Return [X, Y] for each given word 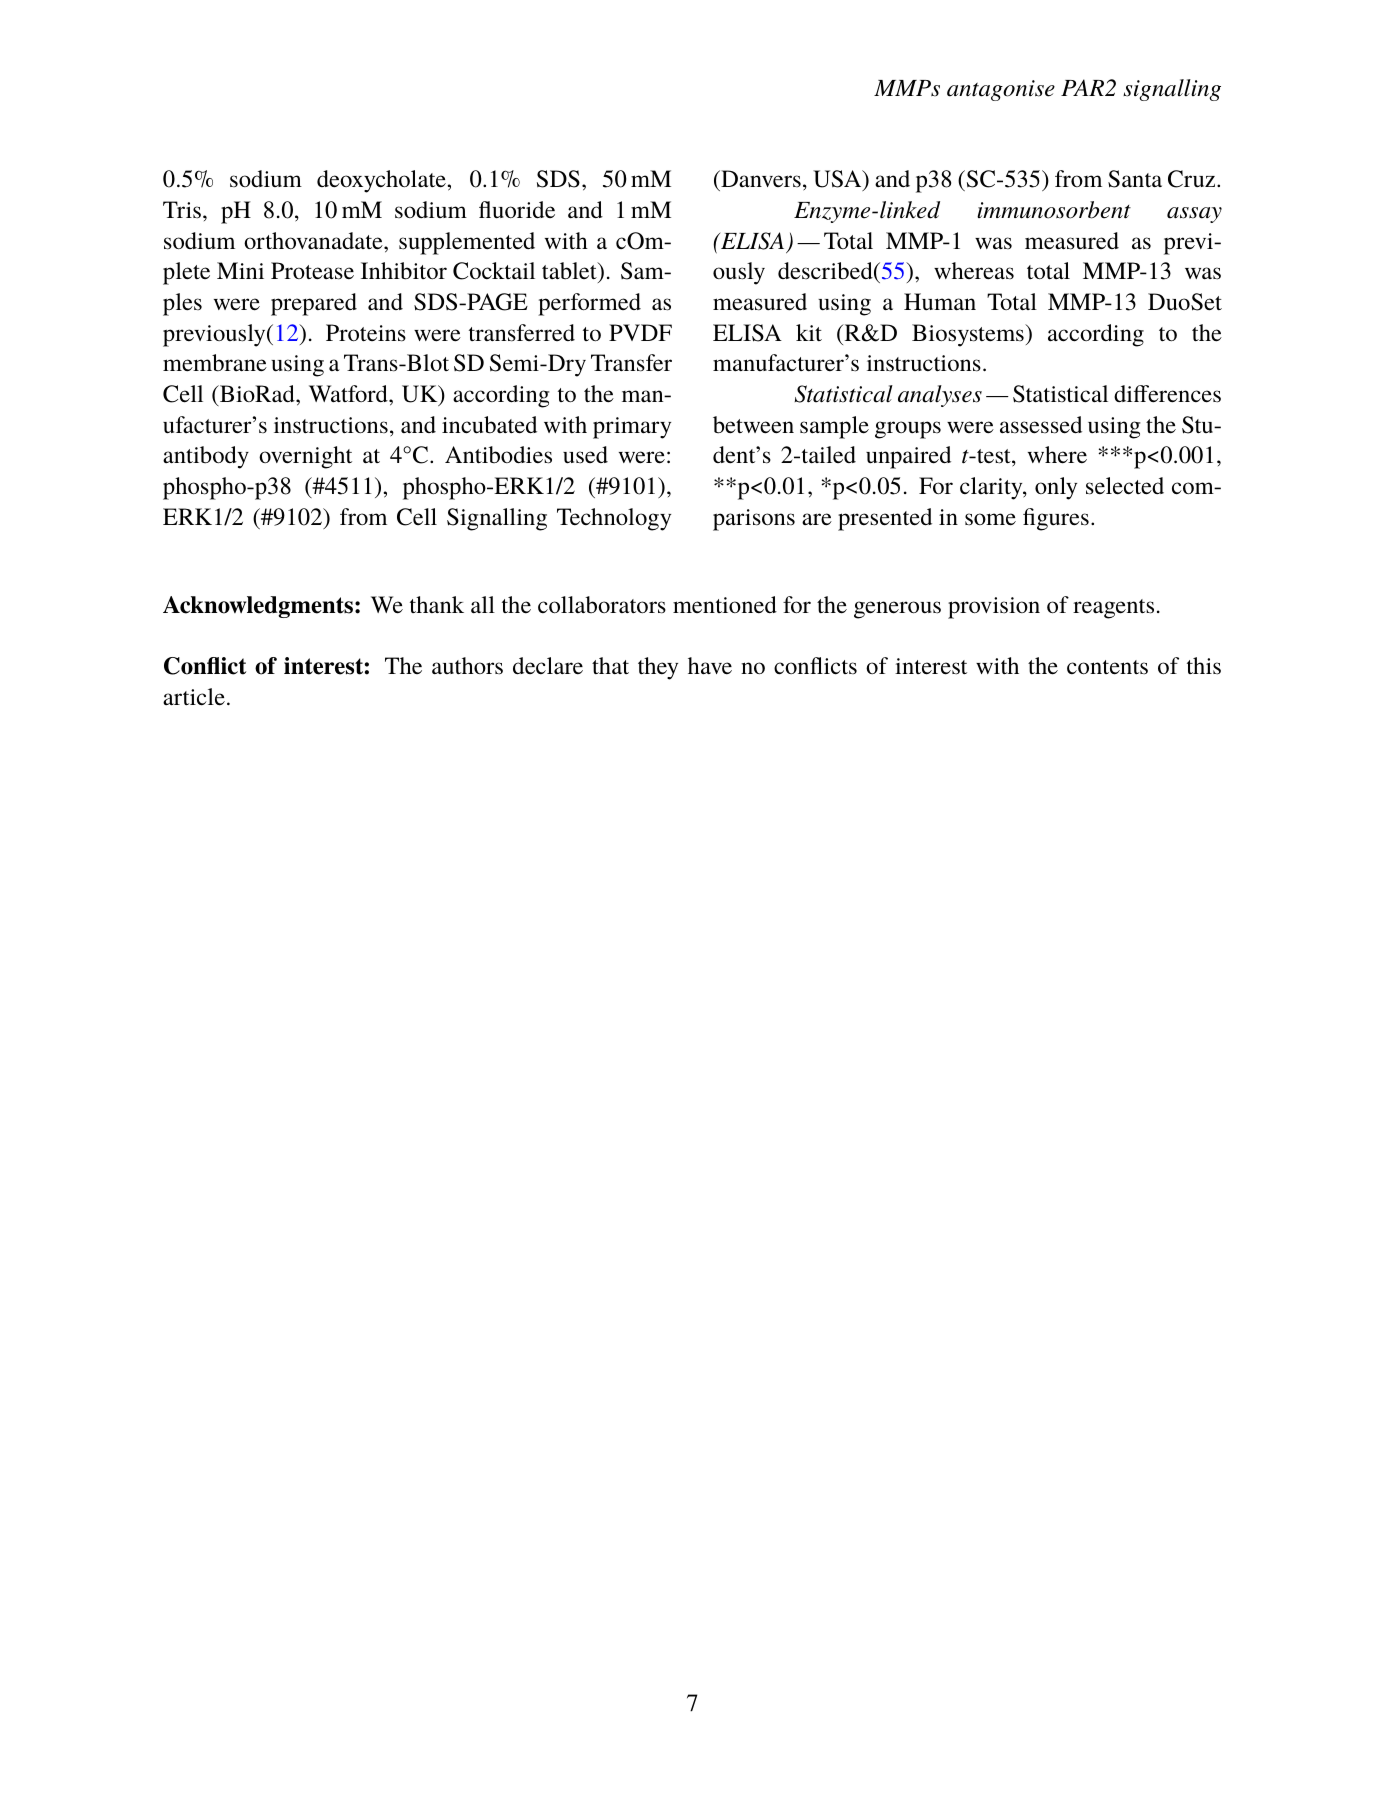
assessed [1041, 425]
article [194, 697]
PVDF [640, 332]
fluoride [517, 210]
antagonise [1001, 90]
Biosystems [969, 335]
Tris [182, 210]
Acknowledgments [258, 607]
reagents [1113, 609]
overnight [305, 457]
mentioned [725, 605]
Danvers [760, 180]
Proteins [366, 333]
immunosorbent [1054, 210]
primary [632, 428]
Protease [312, 271]
